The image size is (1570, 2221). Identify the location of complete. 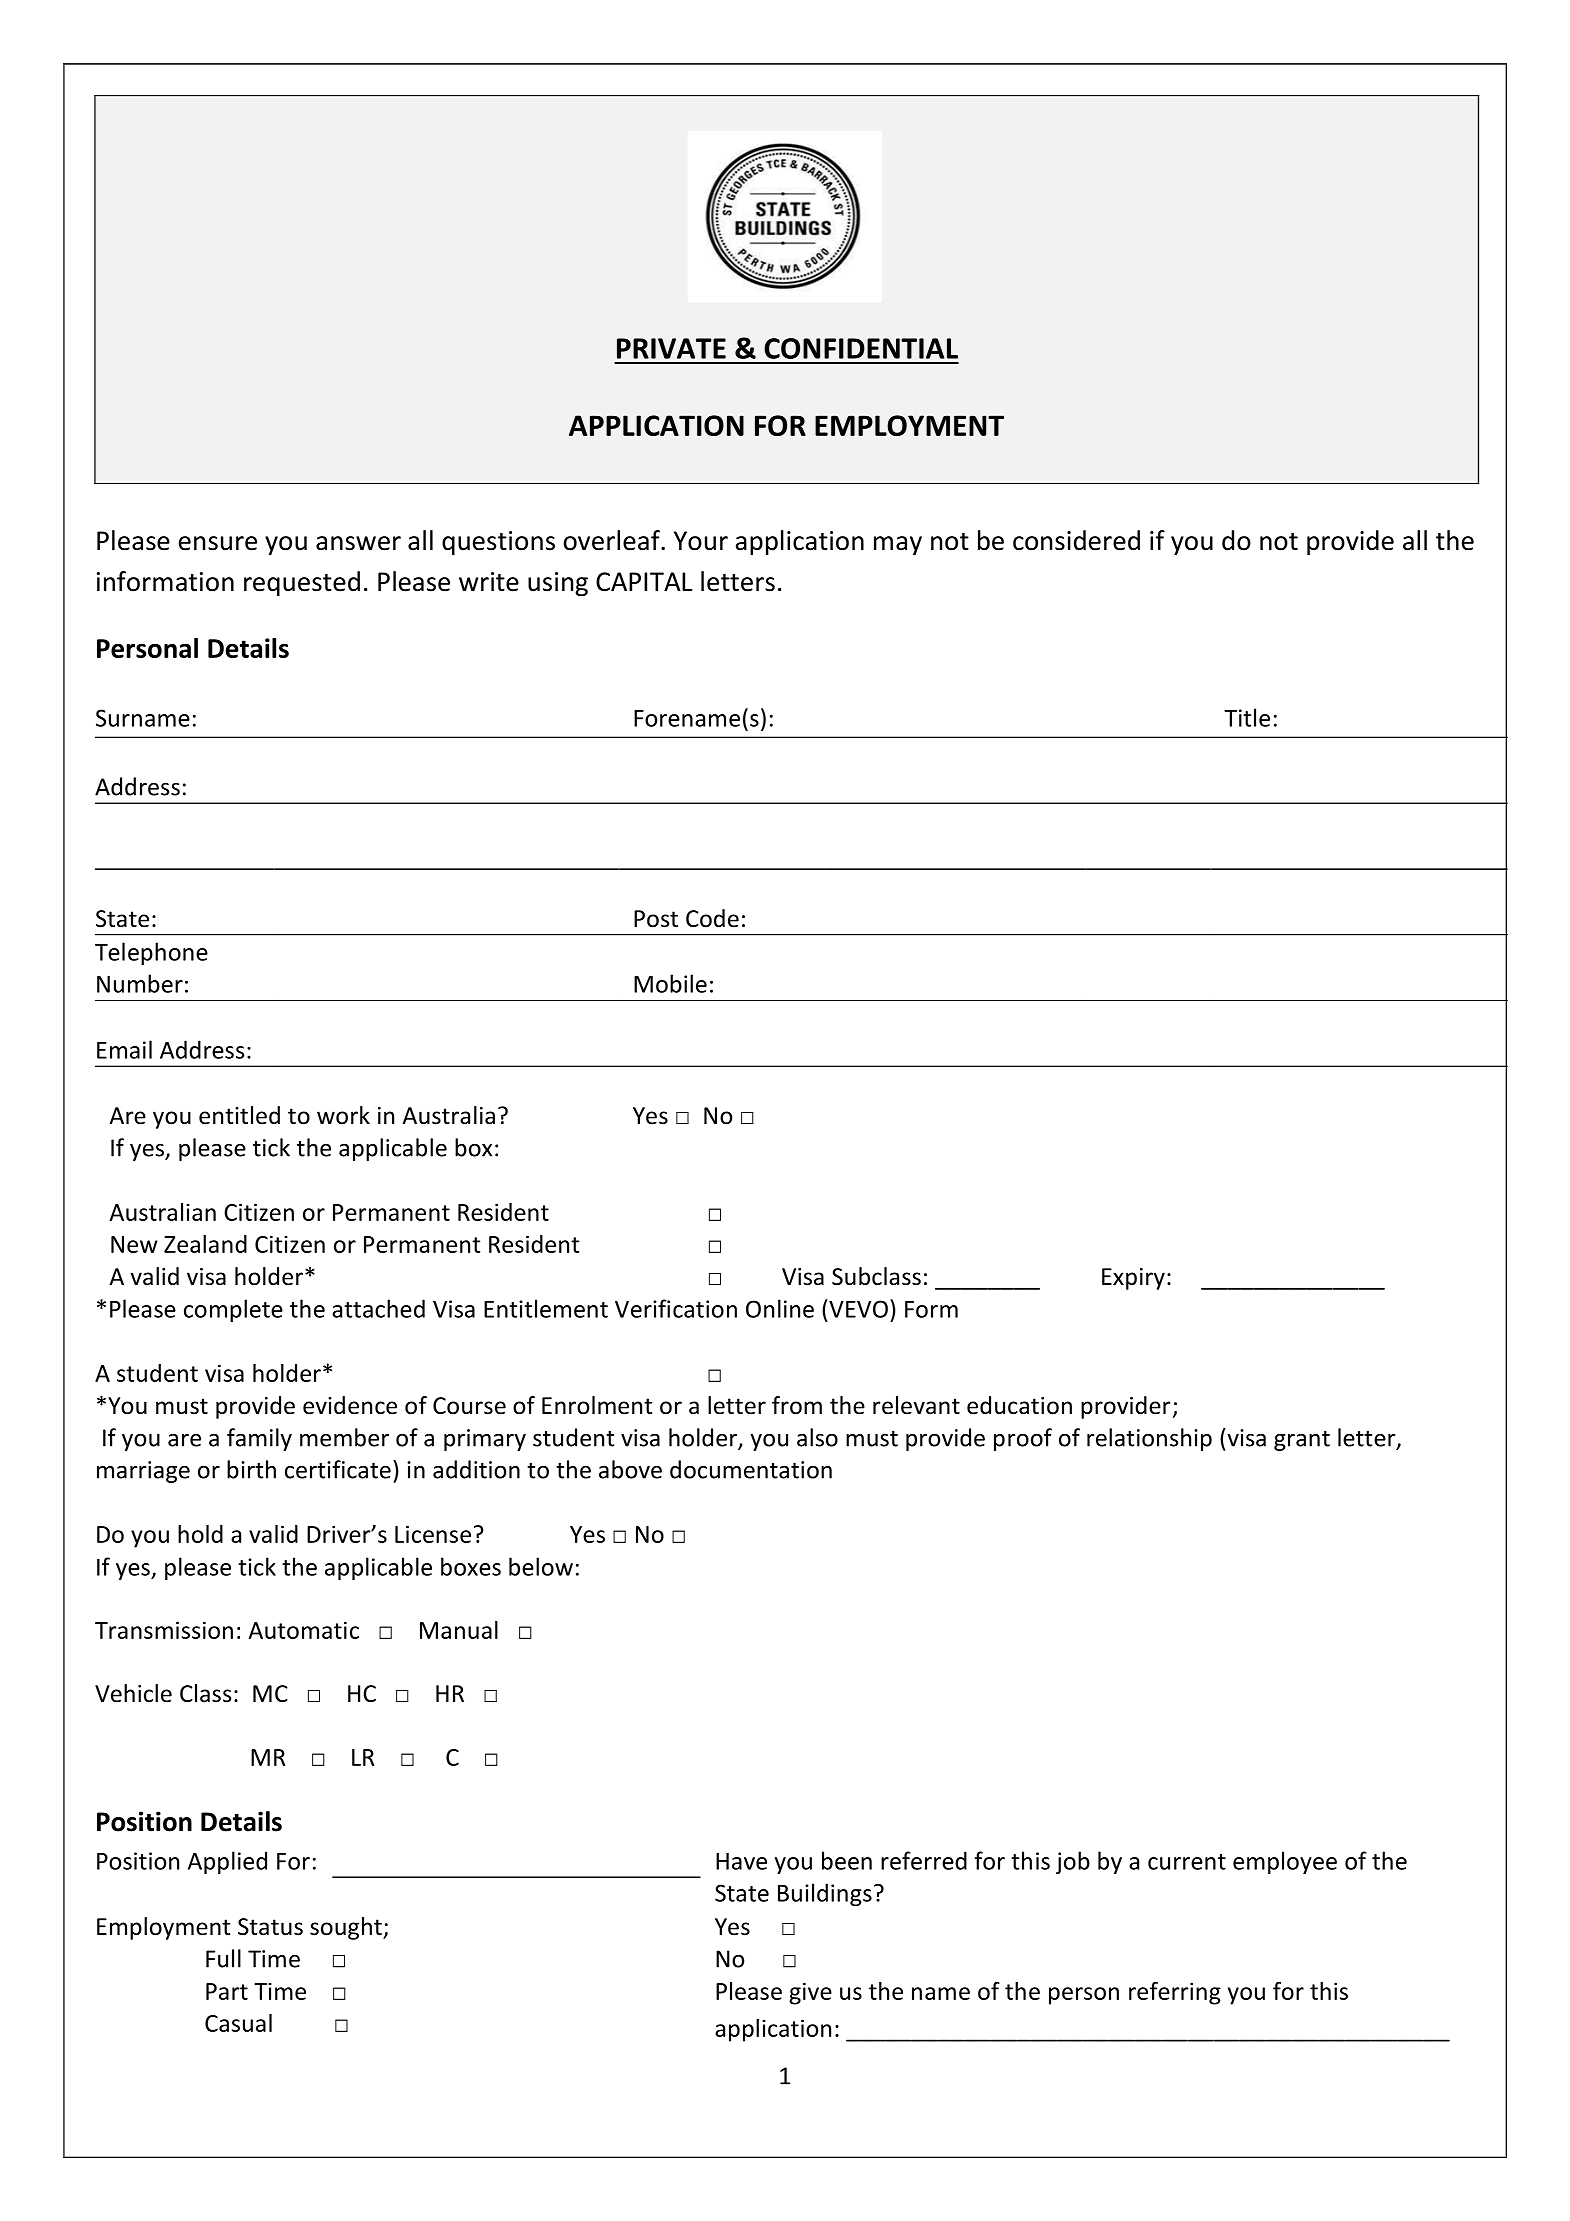
(233, 1310).
